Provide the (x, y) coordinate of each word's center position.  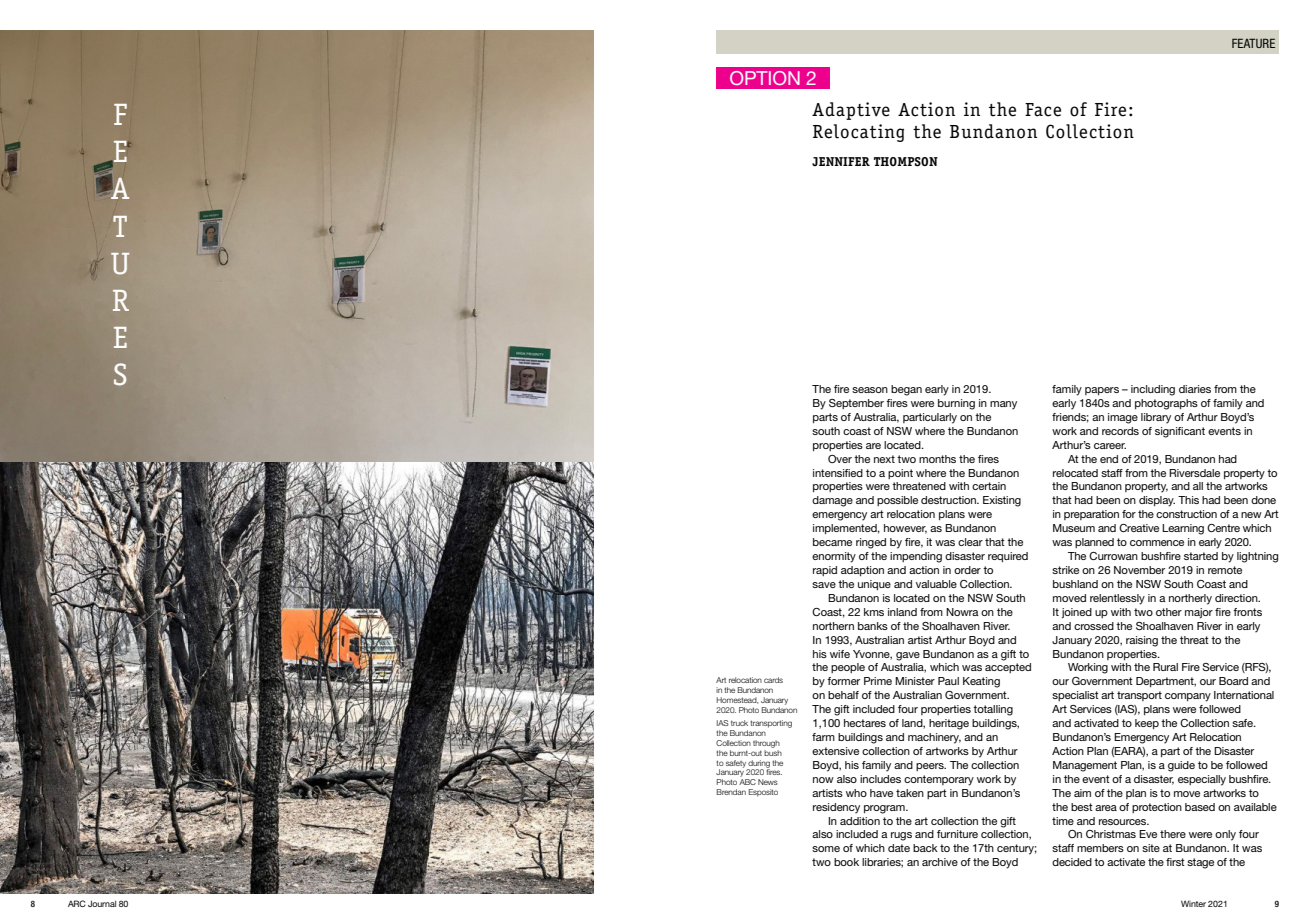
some (826, 849)
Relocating (858, 133)
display (1157, 501)
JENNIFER (841, 161)
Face (1043, 110)
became (832, 542)
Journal (102, 903)
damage (832, 501)
